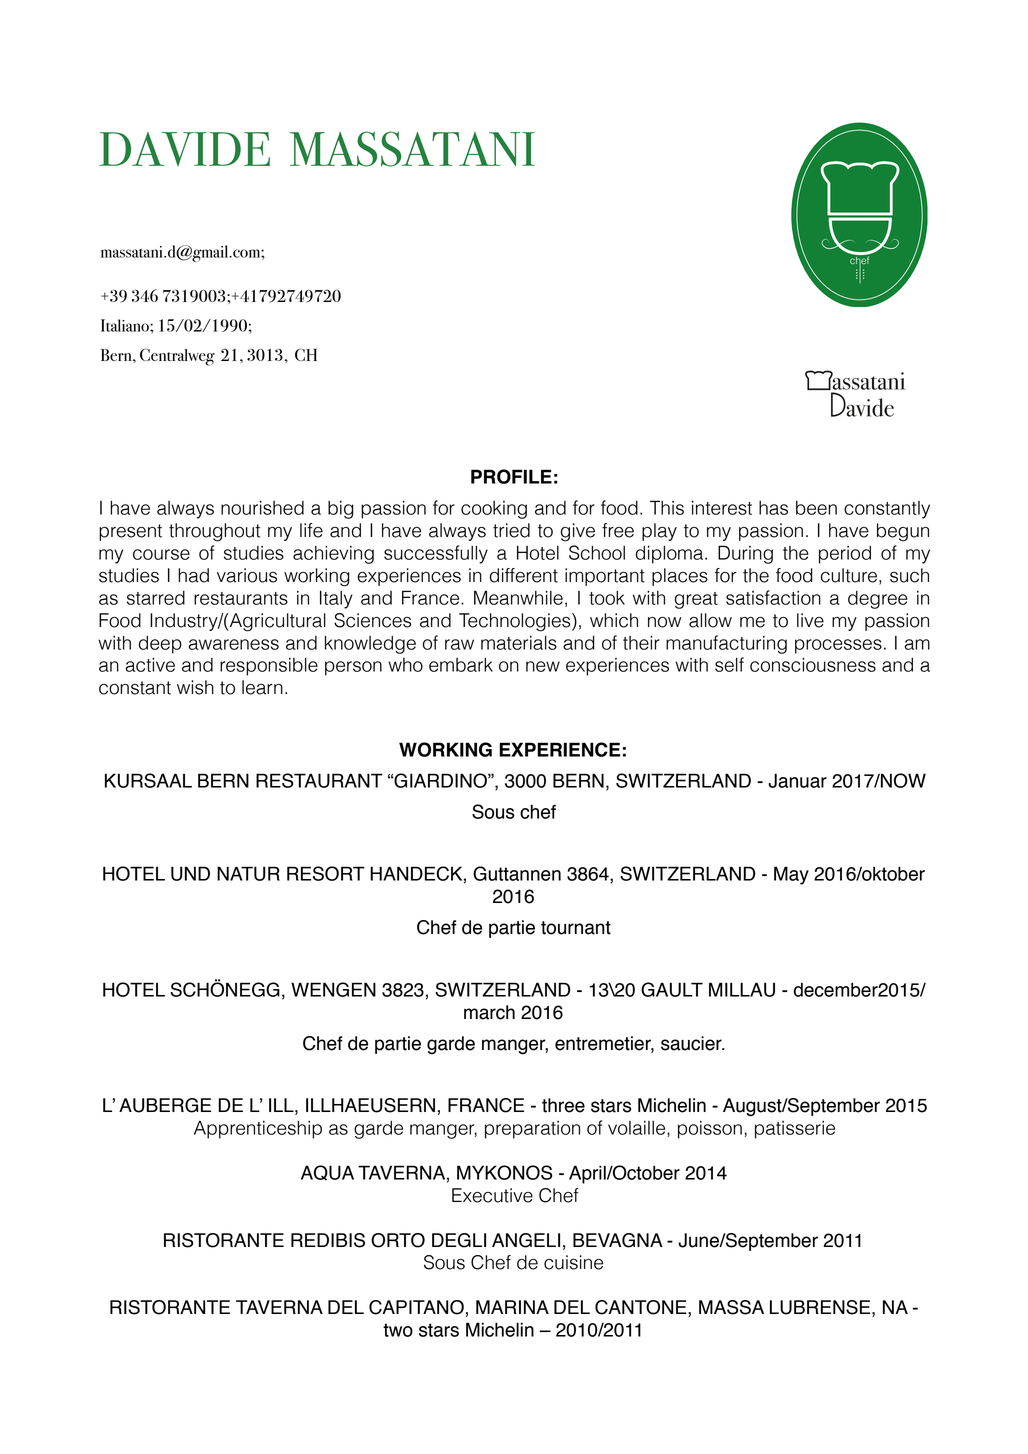 This document has width=1028, height=1454. Describe the element at coordinates (195, 687) in the document. I see `wish` at that location.
